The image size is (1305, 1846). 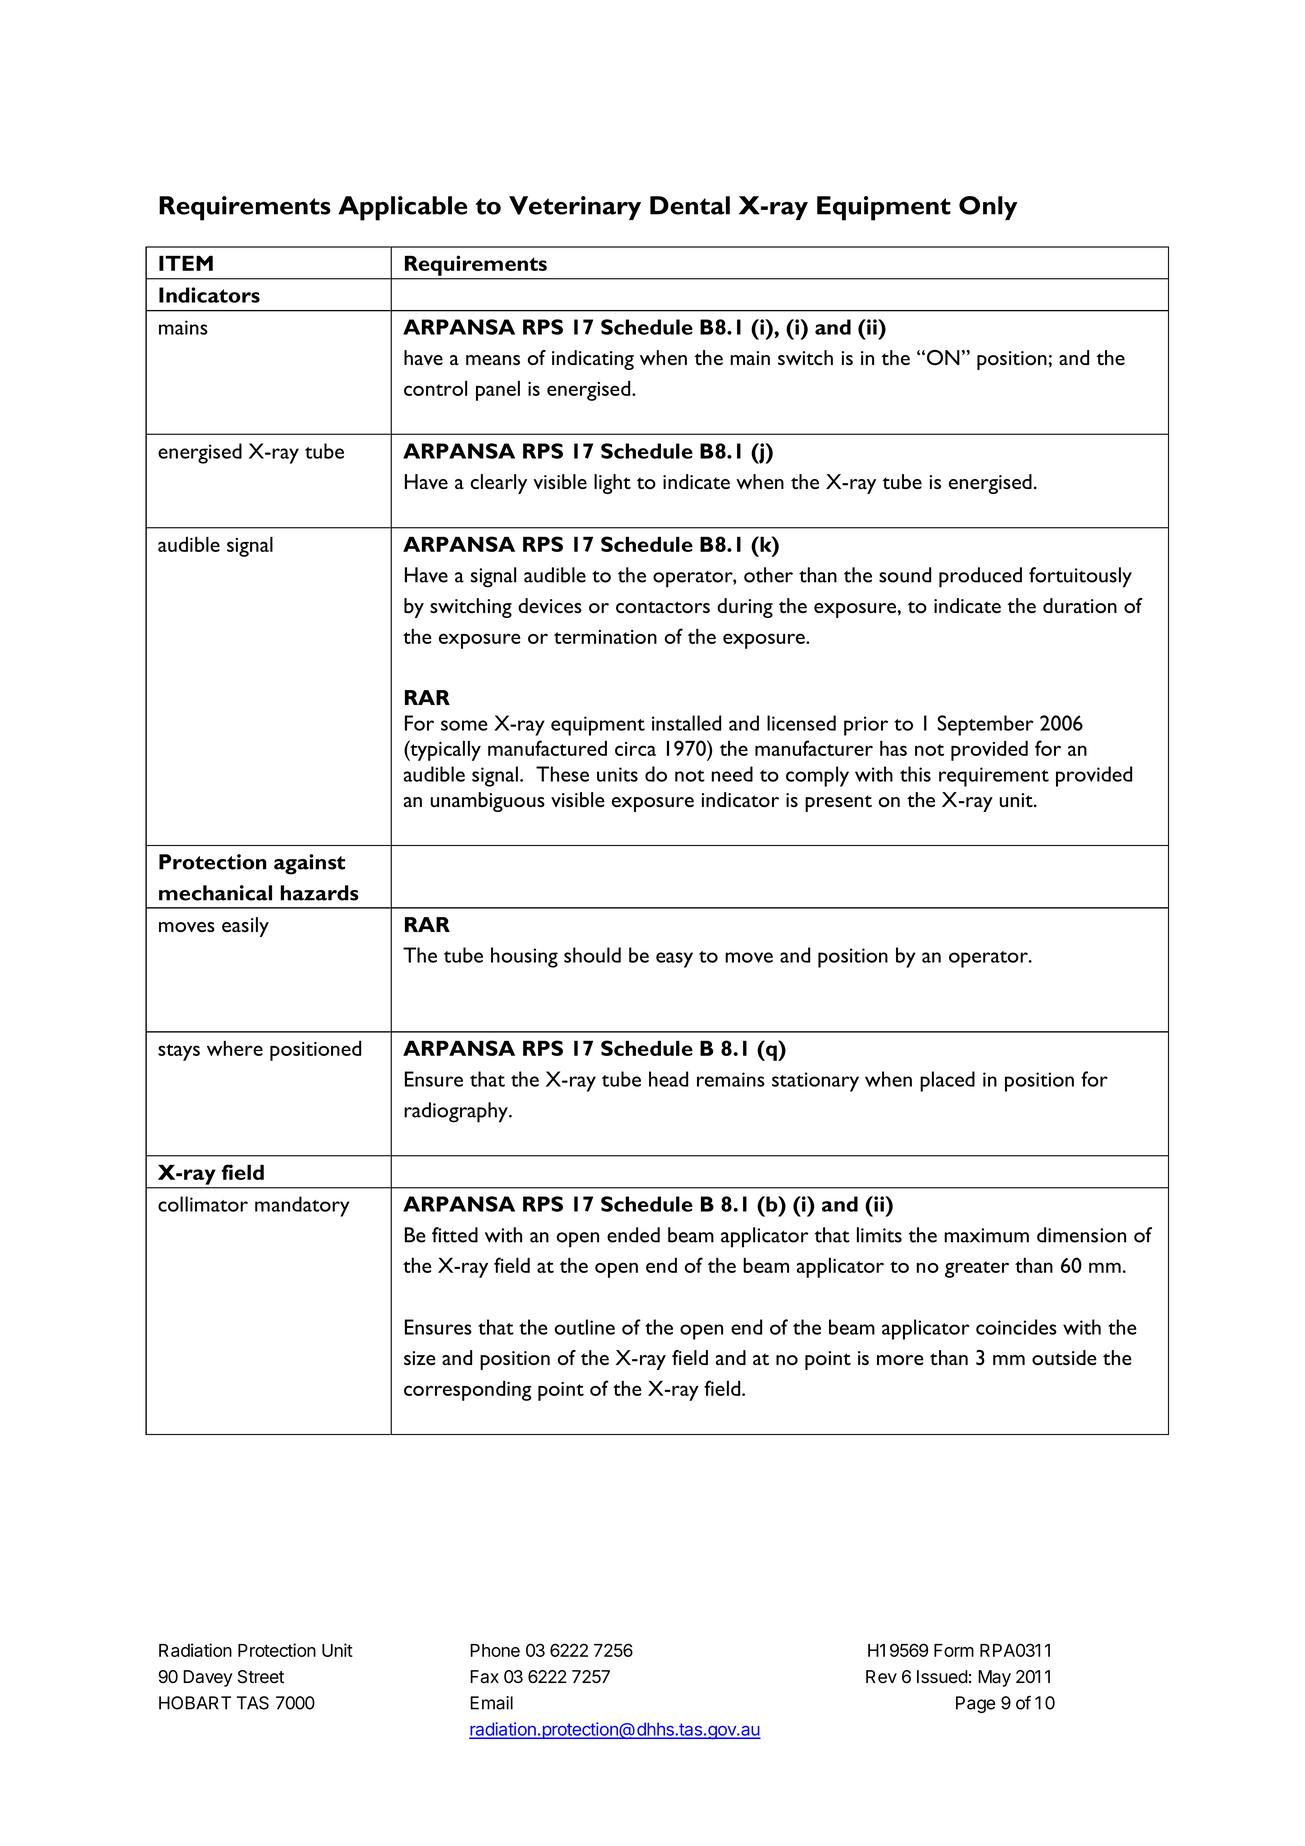 What do you see at coordinates (235, 1048) in the screenshot?
I see `where` at bounding box center [235, 1048].
